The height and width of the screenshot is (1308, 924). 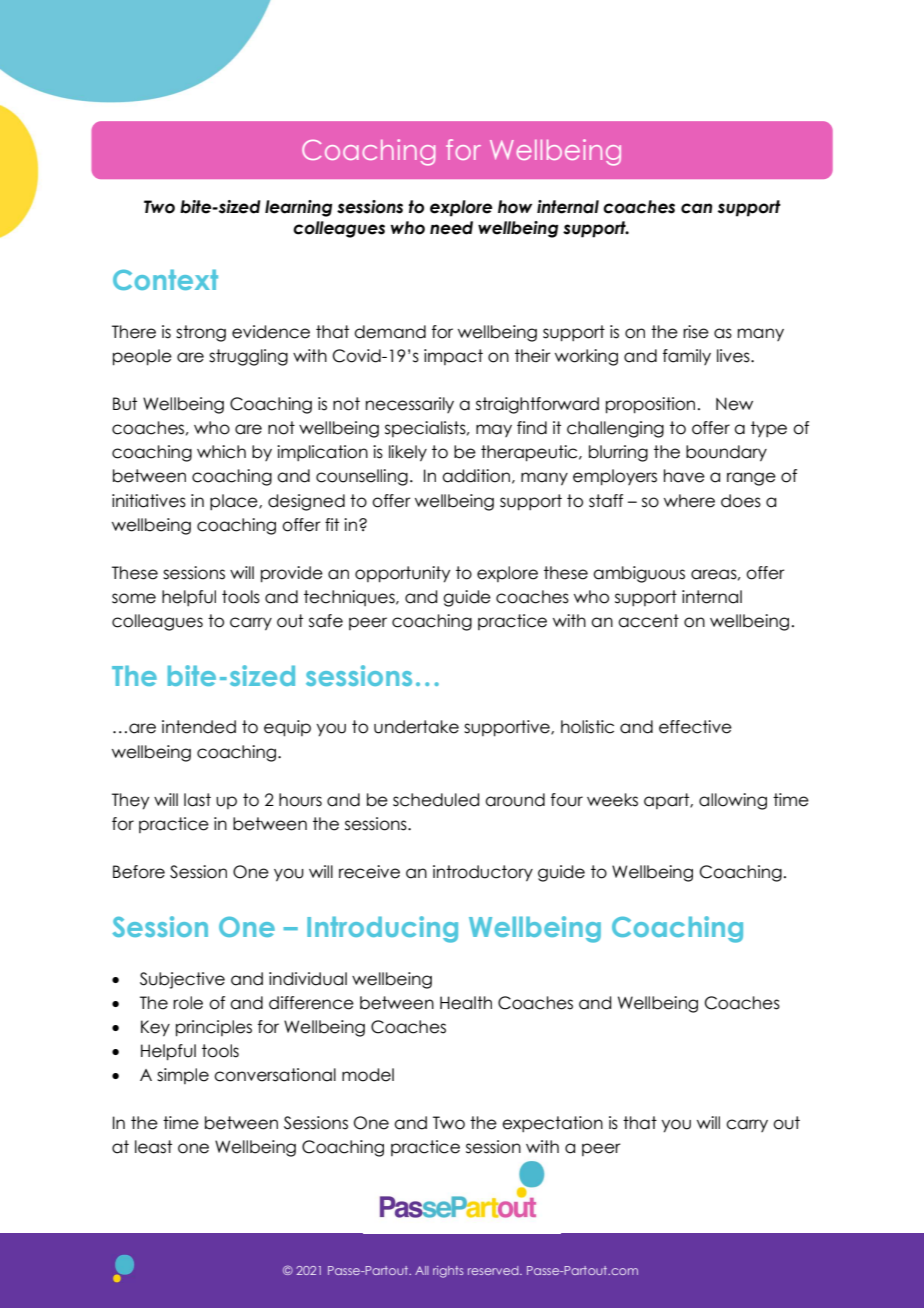 I want to click on effective, so click(x=695, y=727).
